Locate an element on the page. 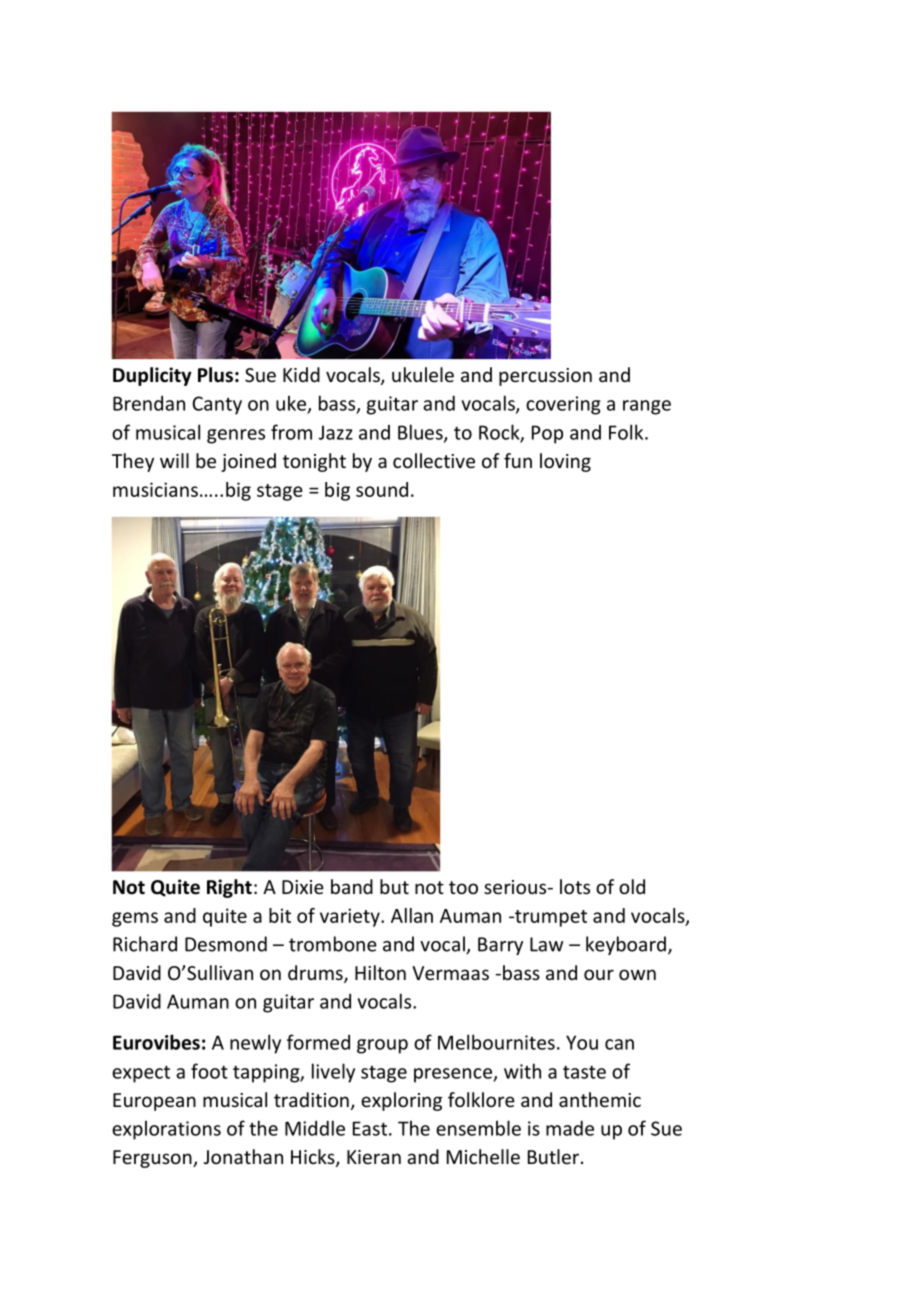  ukulele is located at coordinates (423, 374).
